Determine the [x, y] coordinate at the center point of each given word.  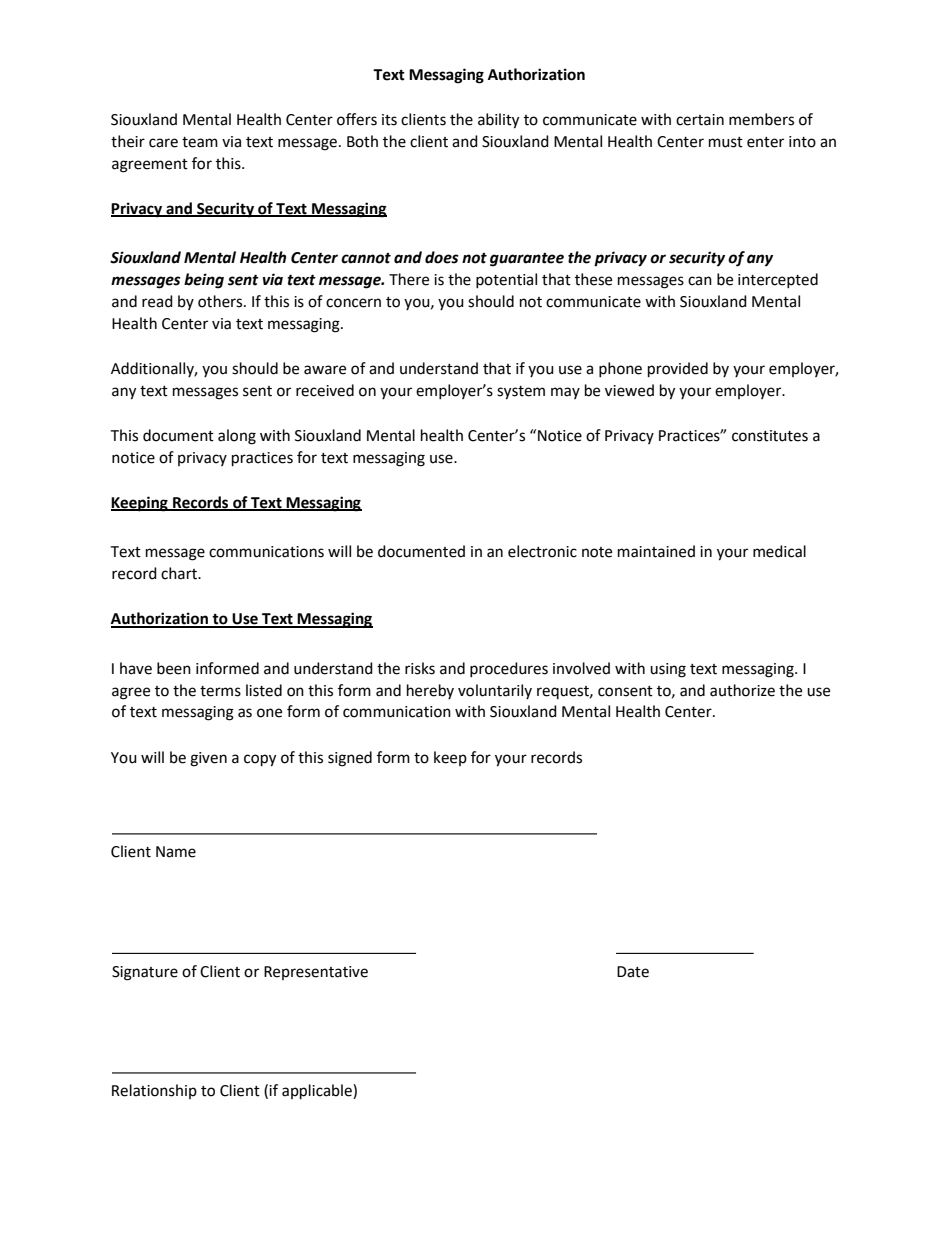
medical [779, 551]
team [200, 142]
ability [498, 121]
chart [180, 573]
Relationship [154, 1091]
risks [420, 668]
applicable [318, 1092]
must [726, 142]
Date [633, 972]
